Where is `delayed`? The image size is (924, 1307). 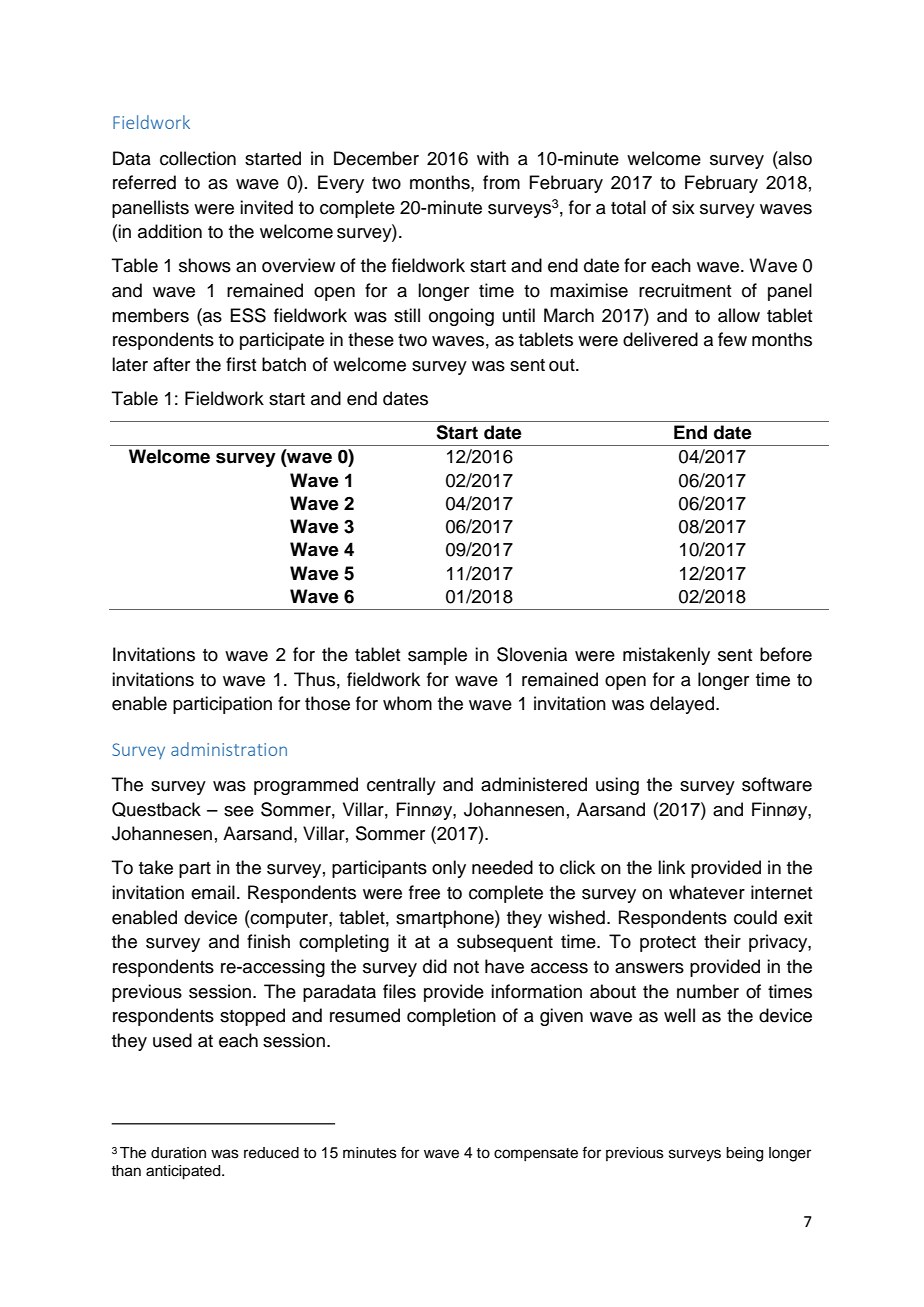
delayed is located at coordinates (682, 705).
